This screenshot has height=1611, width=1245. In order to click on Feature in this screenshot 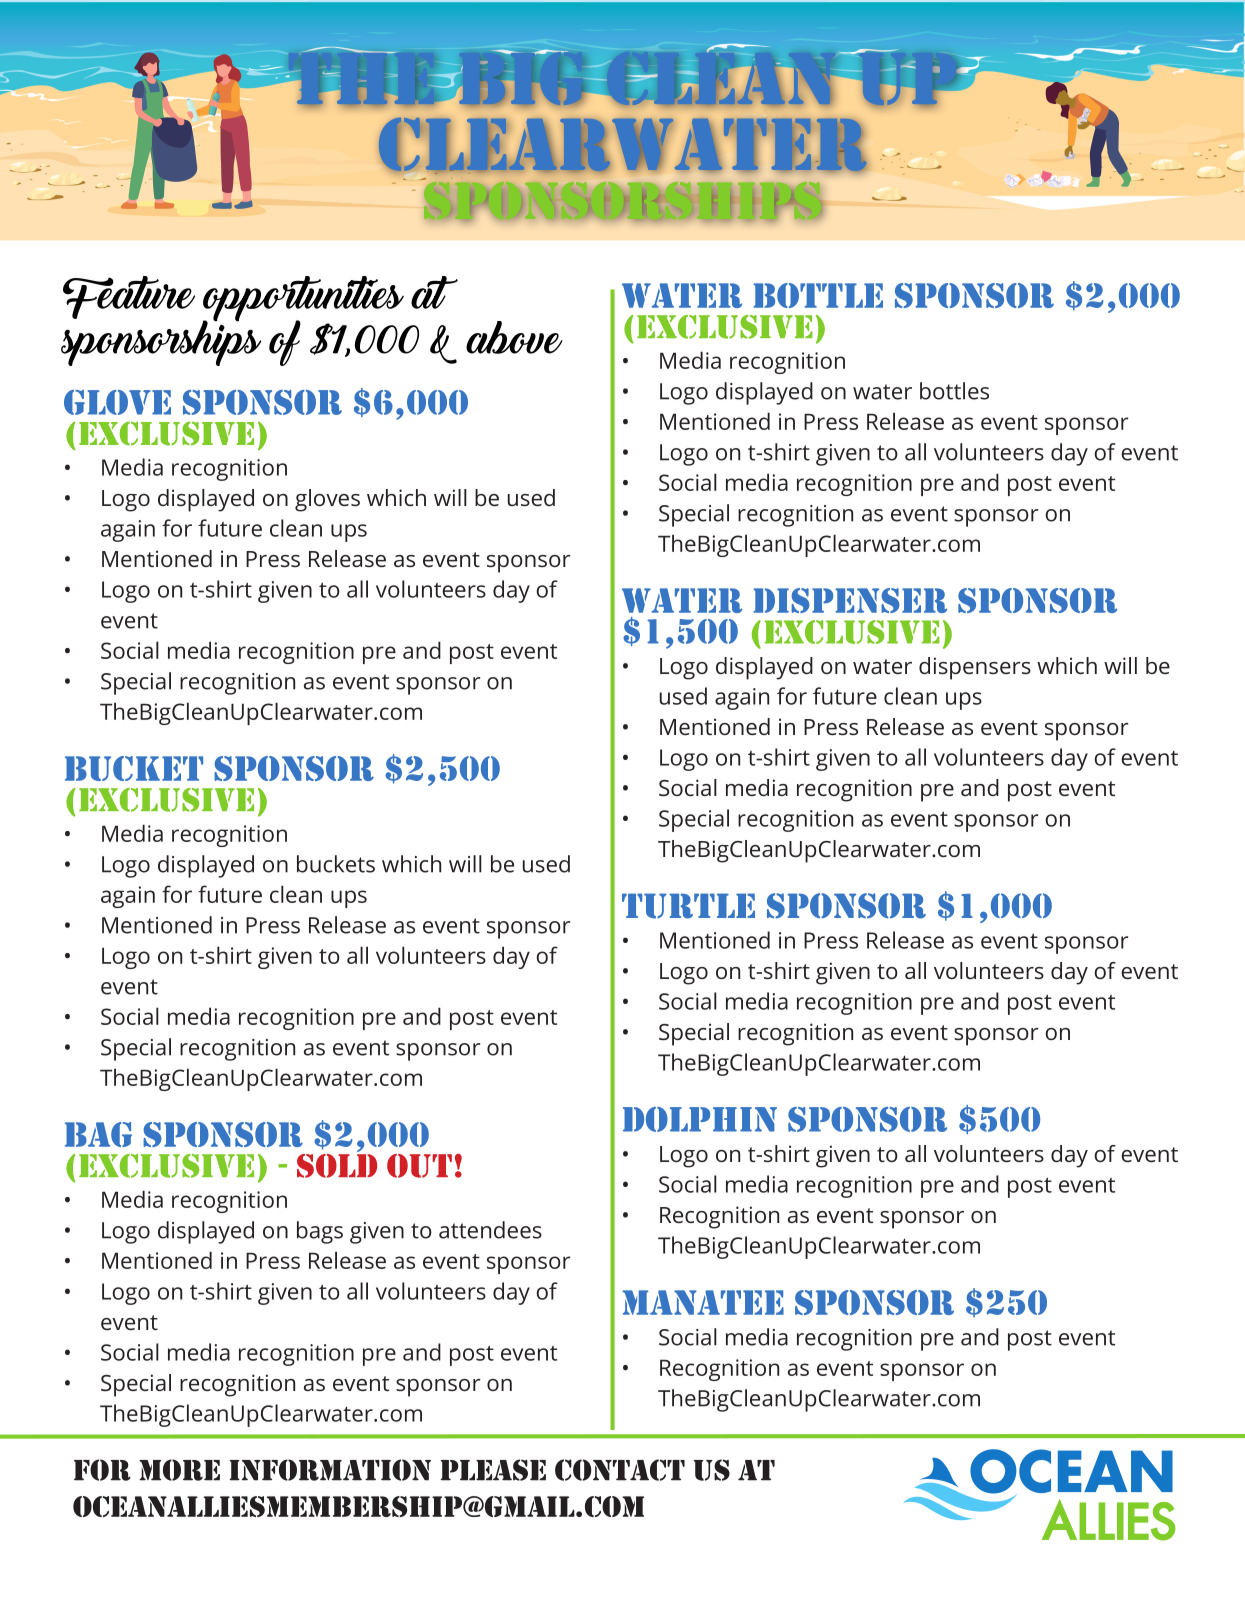, I will do `click(129, 297)`.
